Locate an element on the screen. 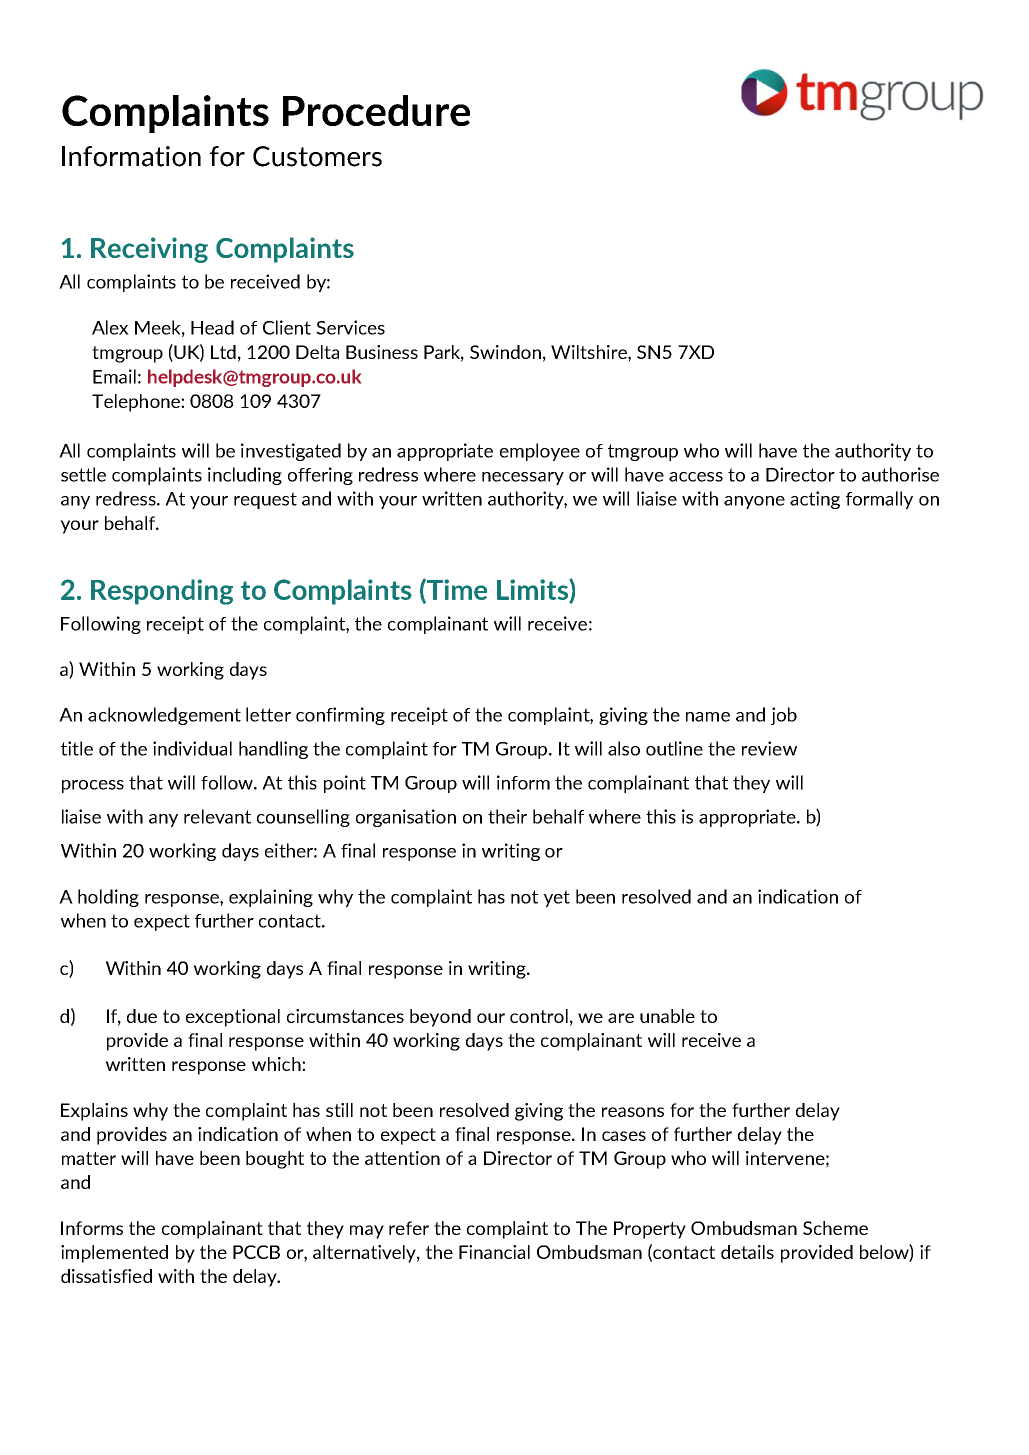 Image resolution: width=1029 pixels, height=1455 pixels. job is located at coordinates (784, 716).
